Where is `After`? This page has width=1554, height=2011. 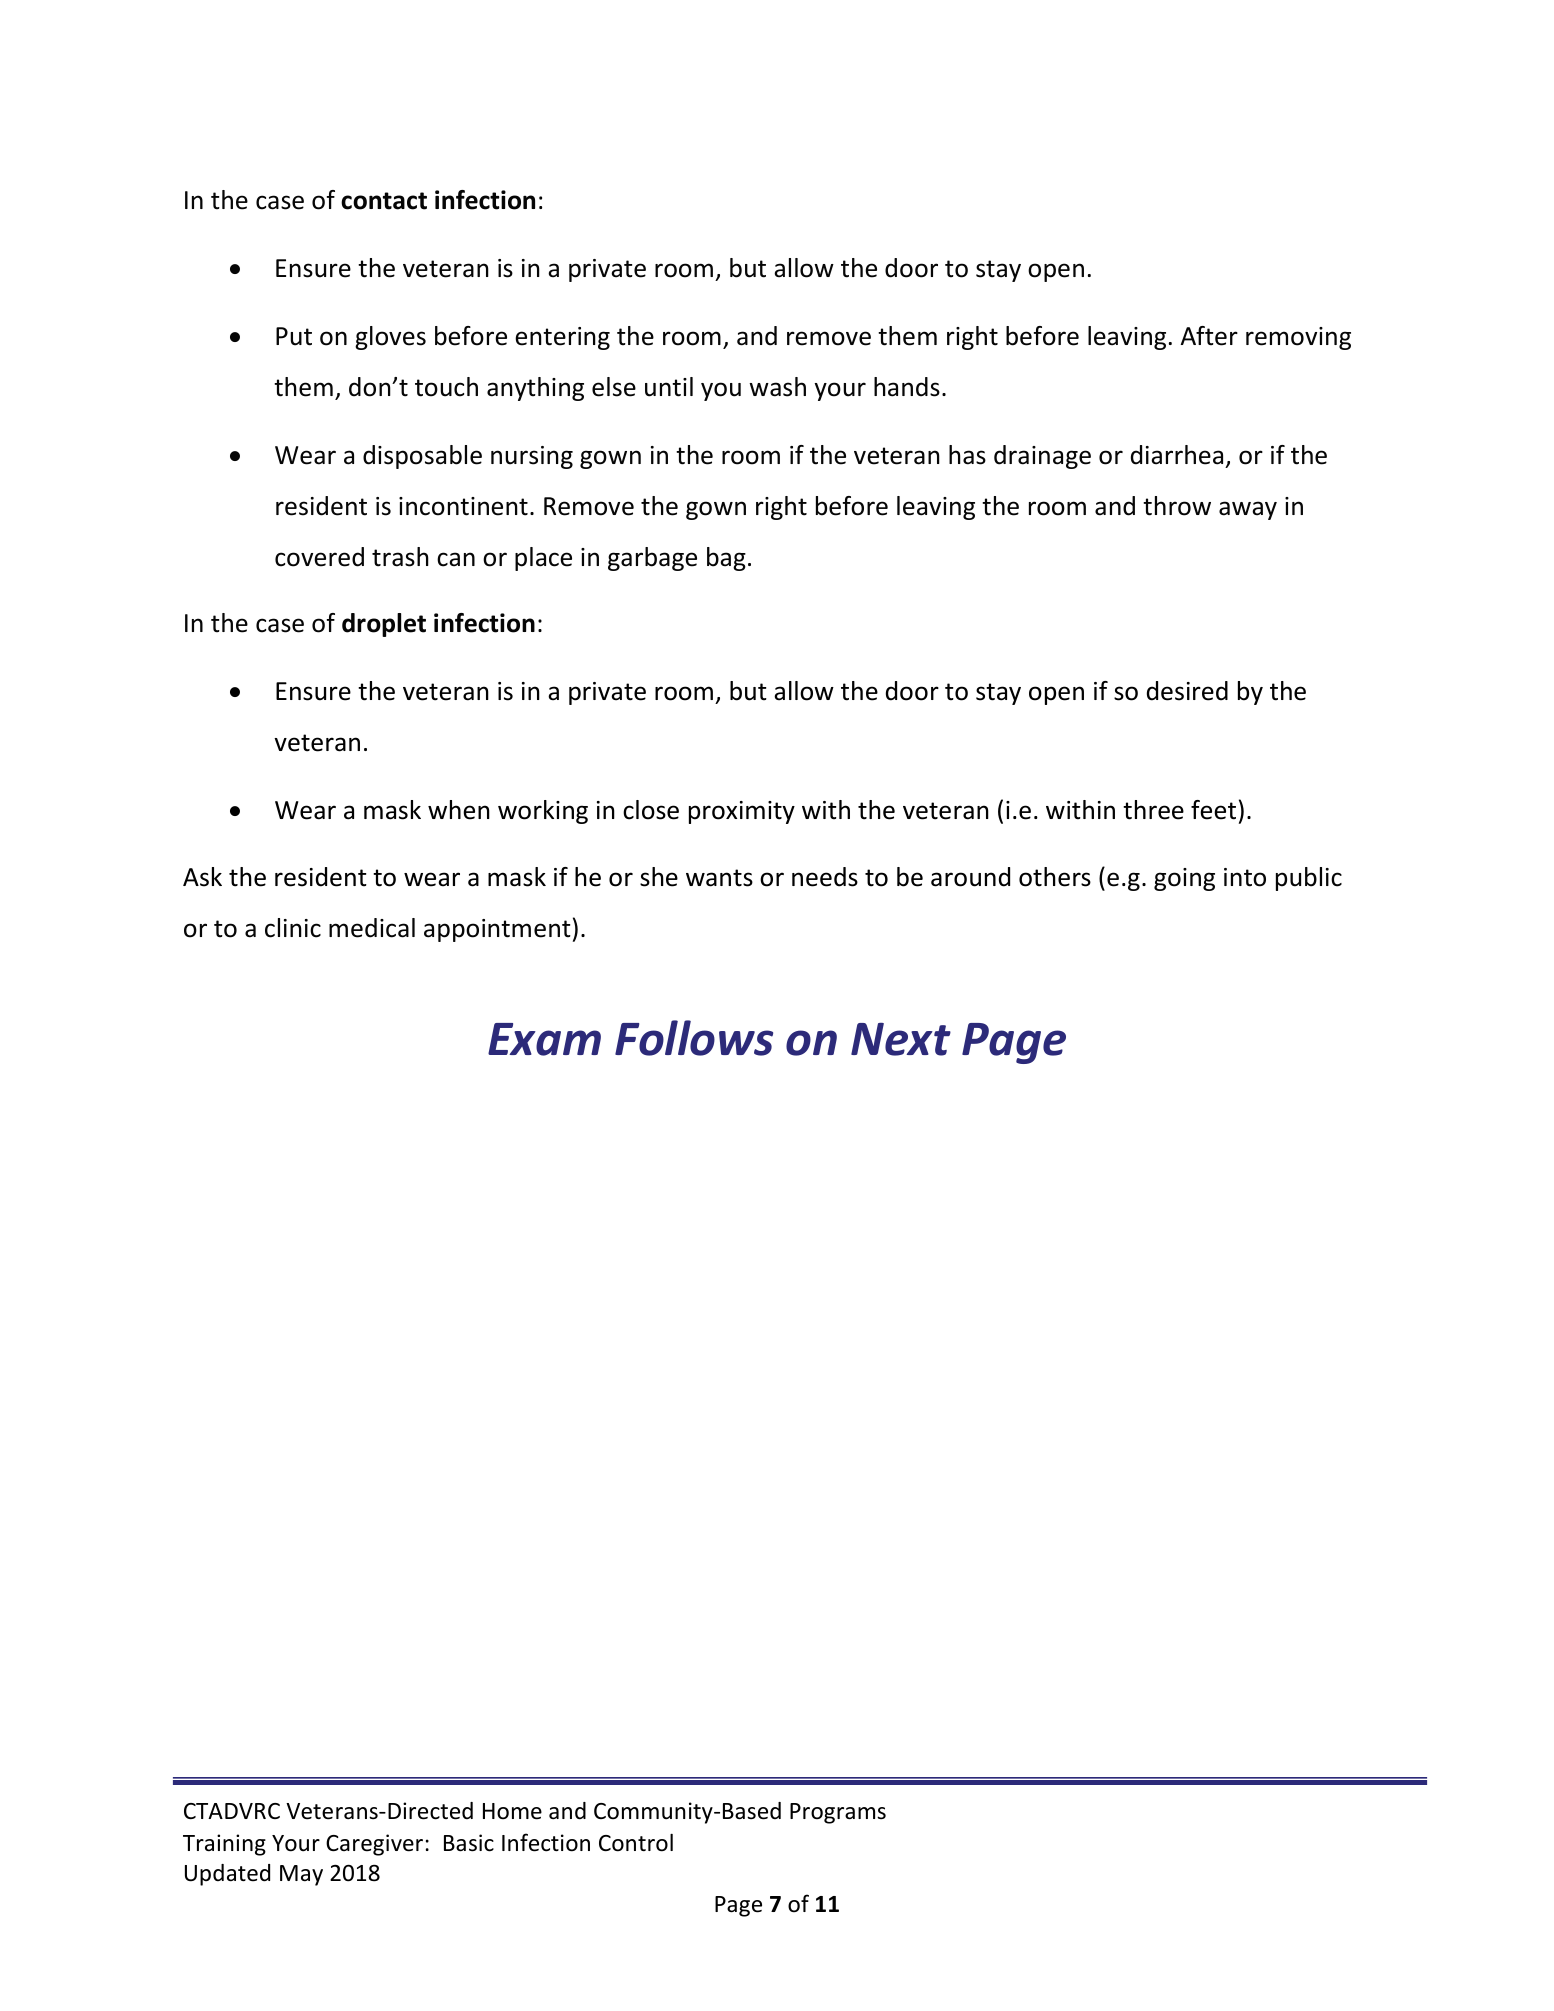 After is located at coordinates (1209, 336).
